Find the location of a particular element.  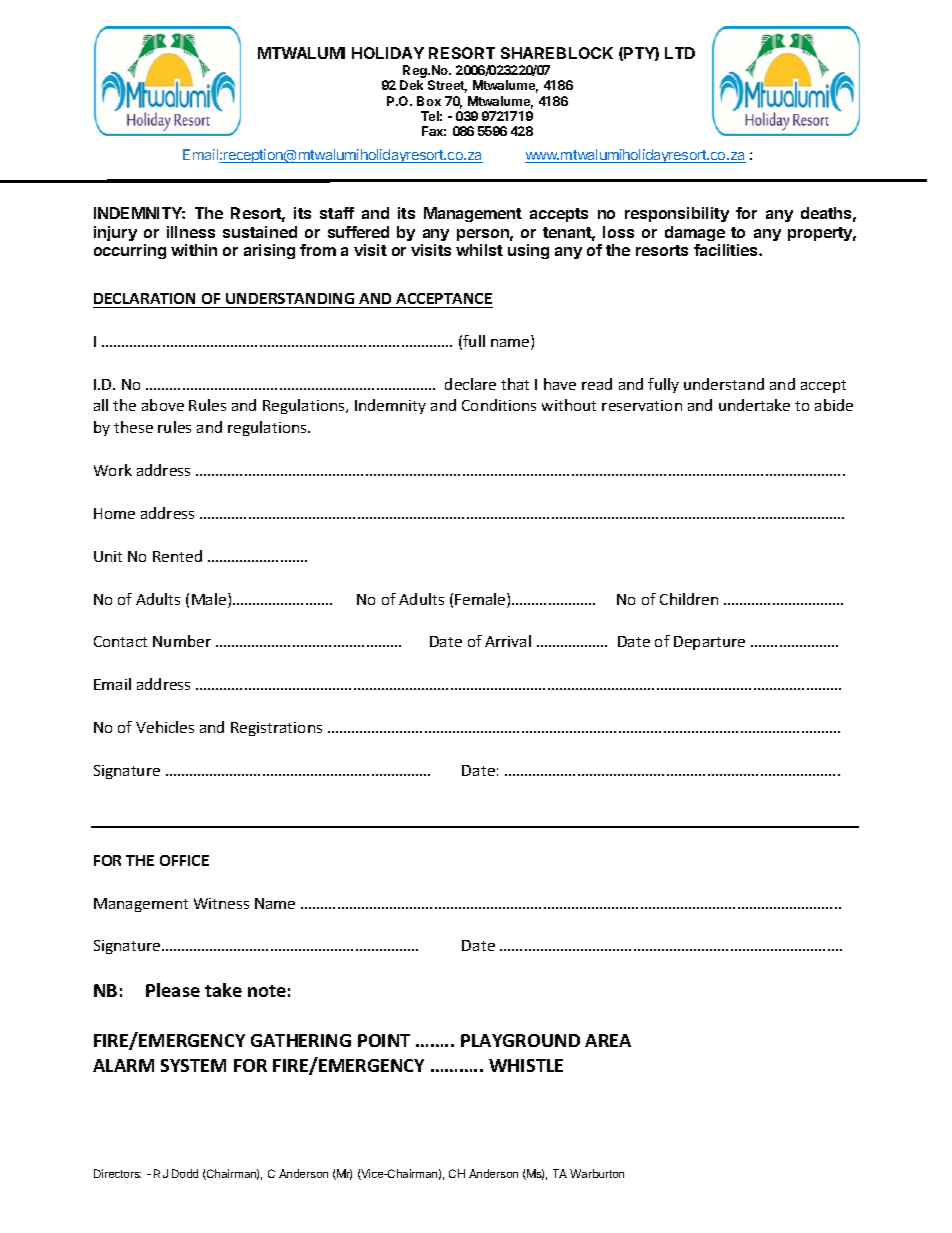

illness is located at coordinates (191, 232).
